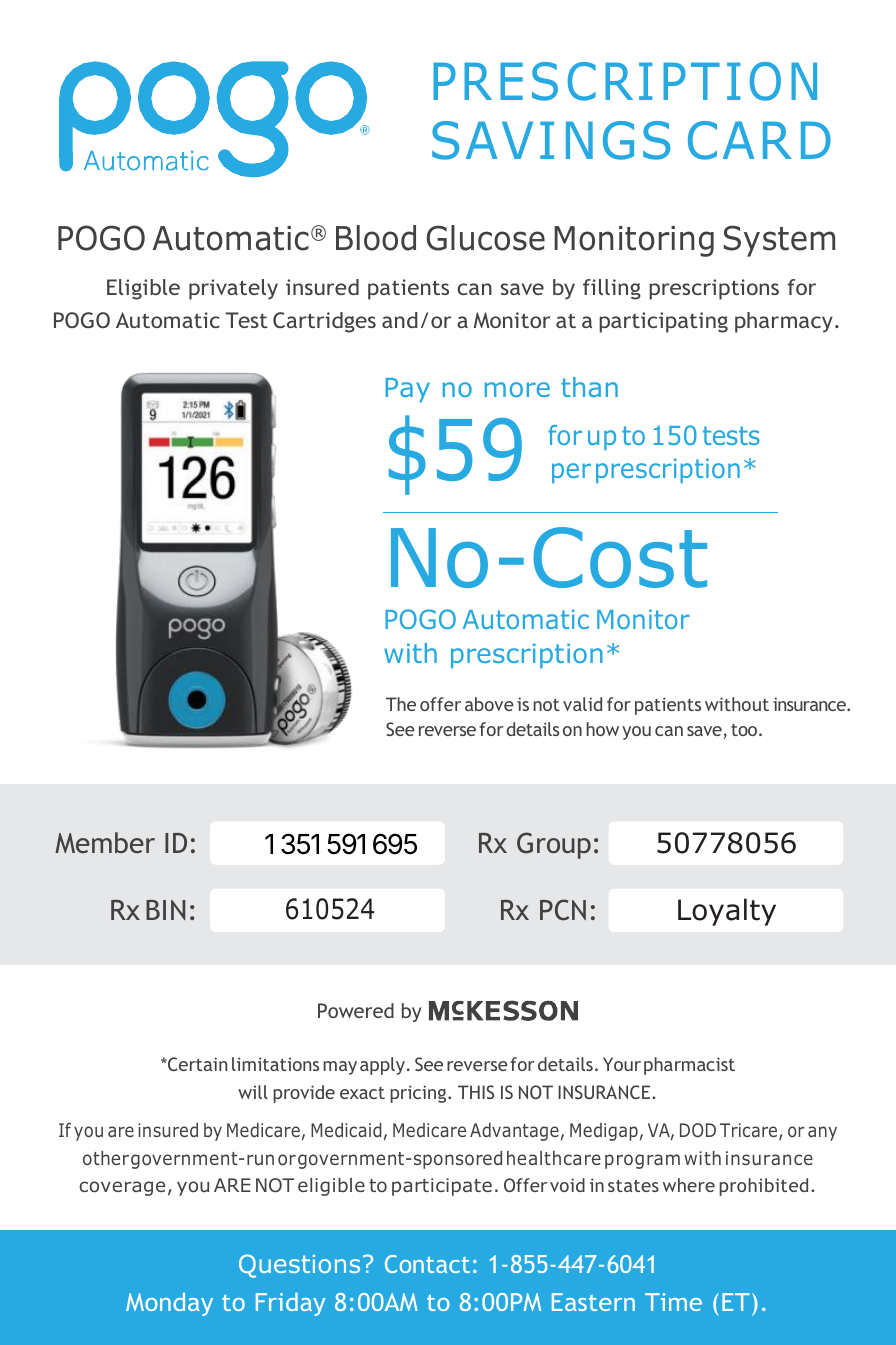  Describe the element at coordinates (356, 1010) in the image. I see `Powered` at that location.
